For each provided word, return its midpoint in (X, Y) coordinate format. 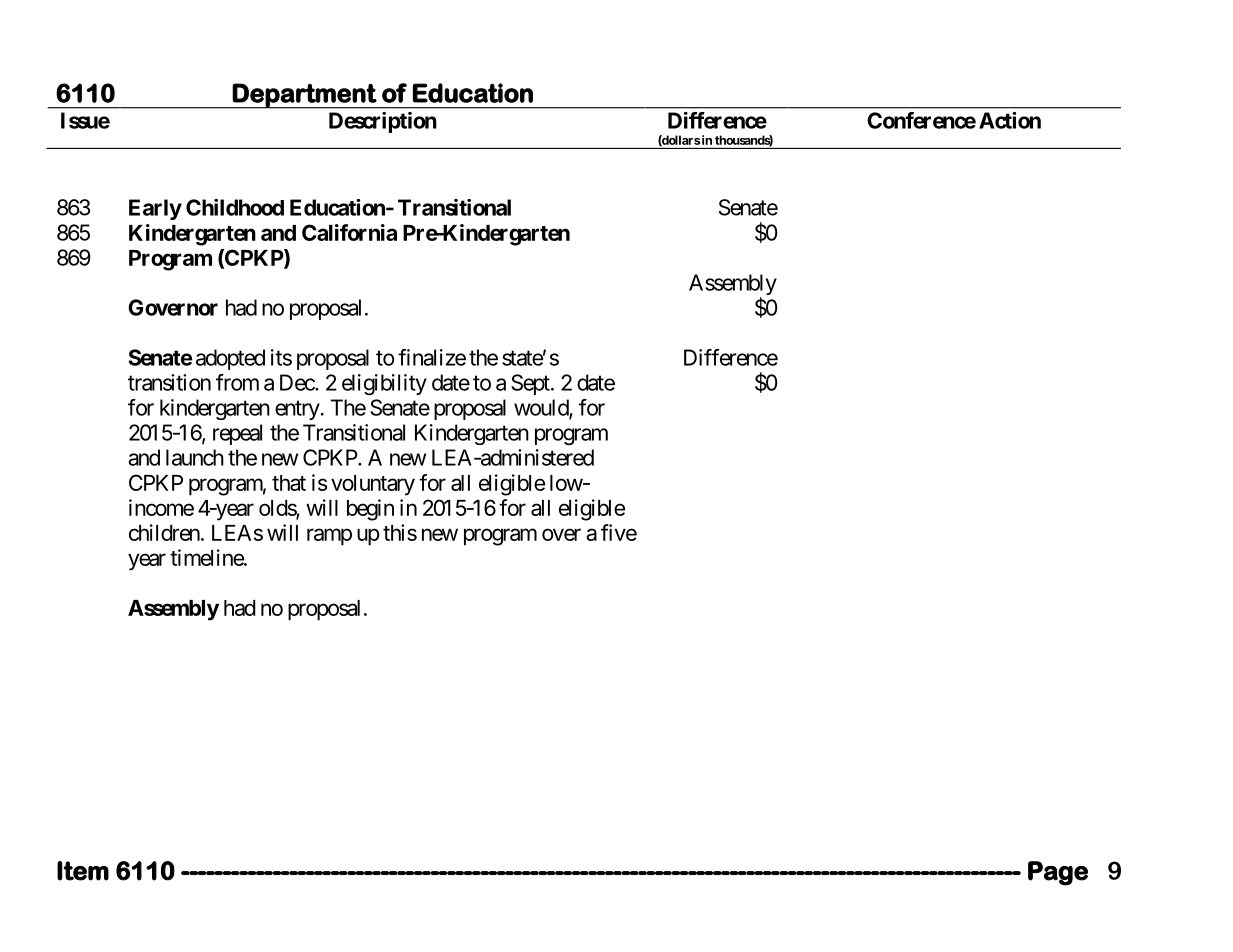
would (542, 408)
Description (383, 122)
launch (195, 457)
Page (1058, 873)
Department (304, 96)
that (289, 483)
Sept (531, 384)
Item (83, 871)
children (164, 532)
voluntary (373, 485)
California (349, 232)
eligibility (384, 384)
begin (370, 510)
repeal (237, 434)
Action (1010, 120)
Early (155, 209)
